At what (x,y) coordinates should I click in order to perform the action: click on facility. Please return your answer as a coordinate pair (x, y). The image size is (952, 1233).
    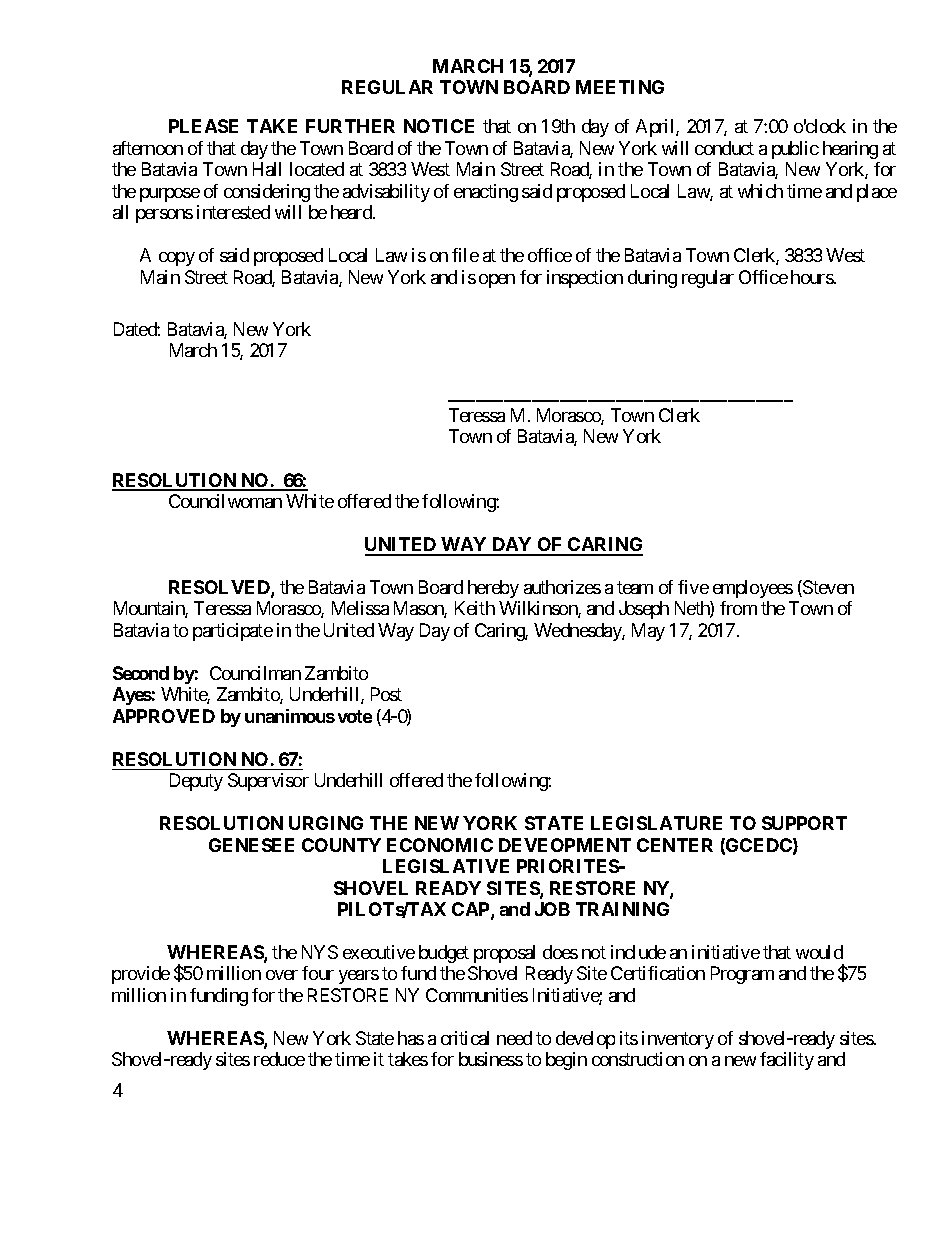
    Looking at the image, I should click on (787, 1061).
